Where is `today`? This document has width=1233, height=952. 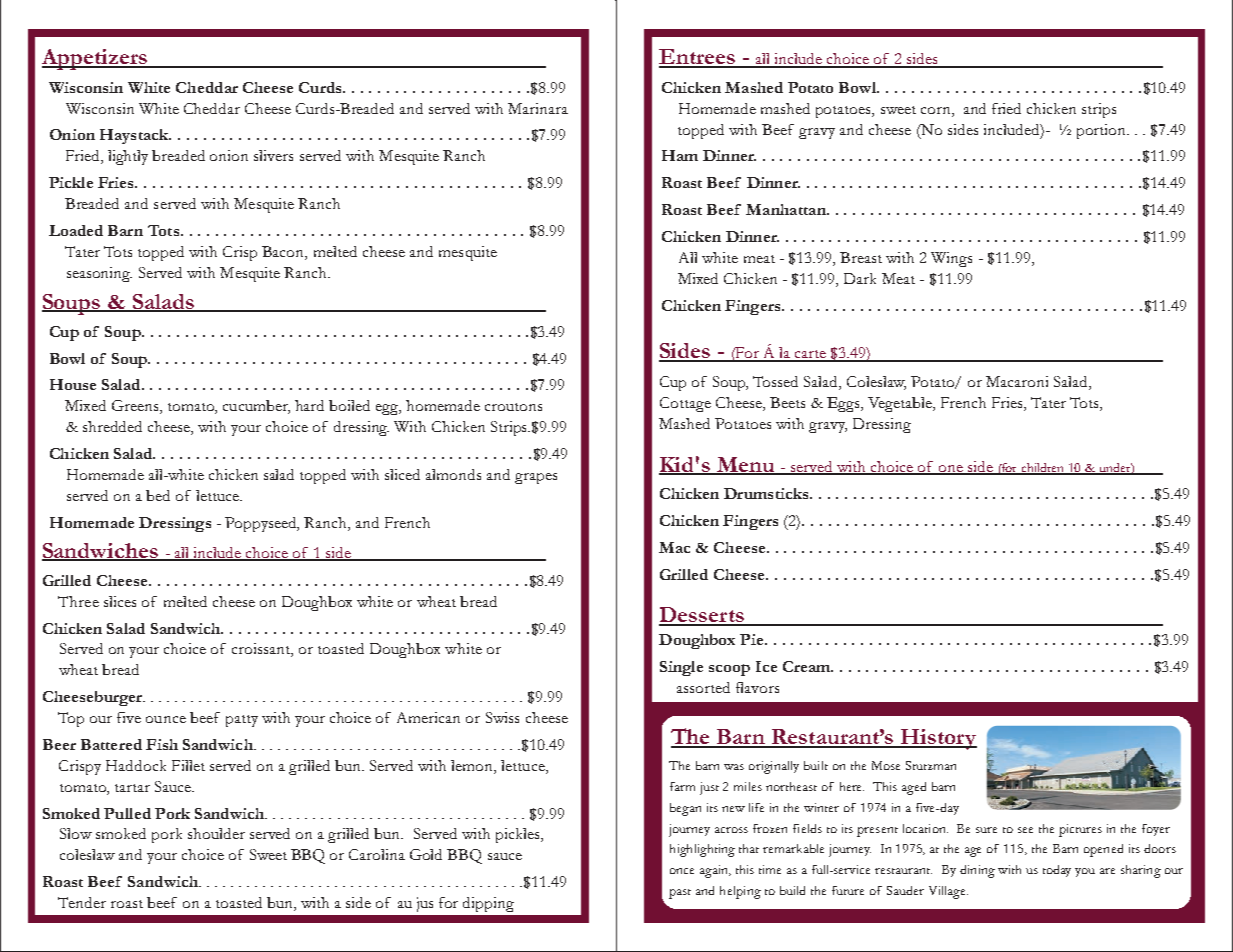
today is located at coordinates (1057, 871).
